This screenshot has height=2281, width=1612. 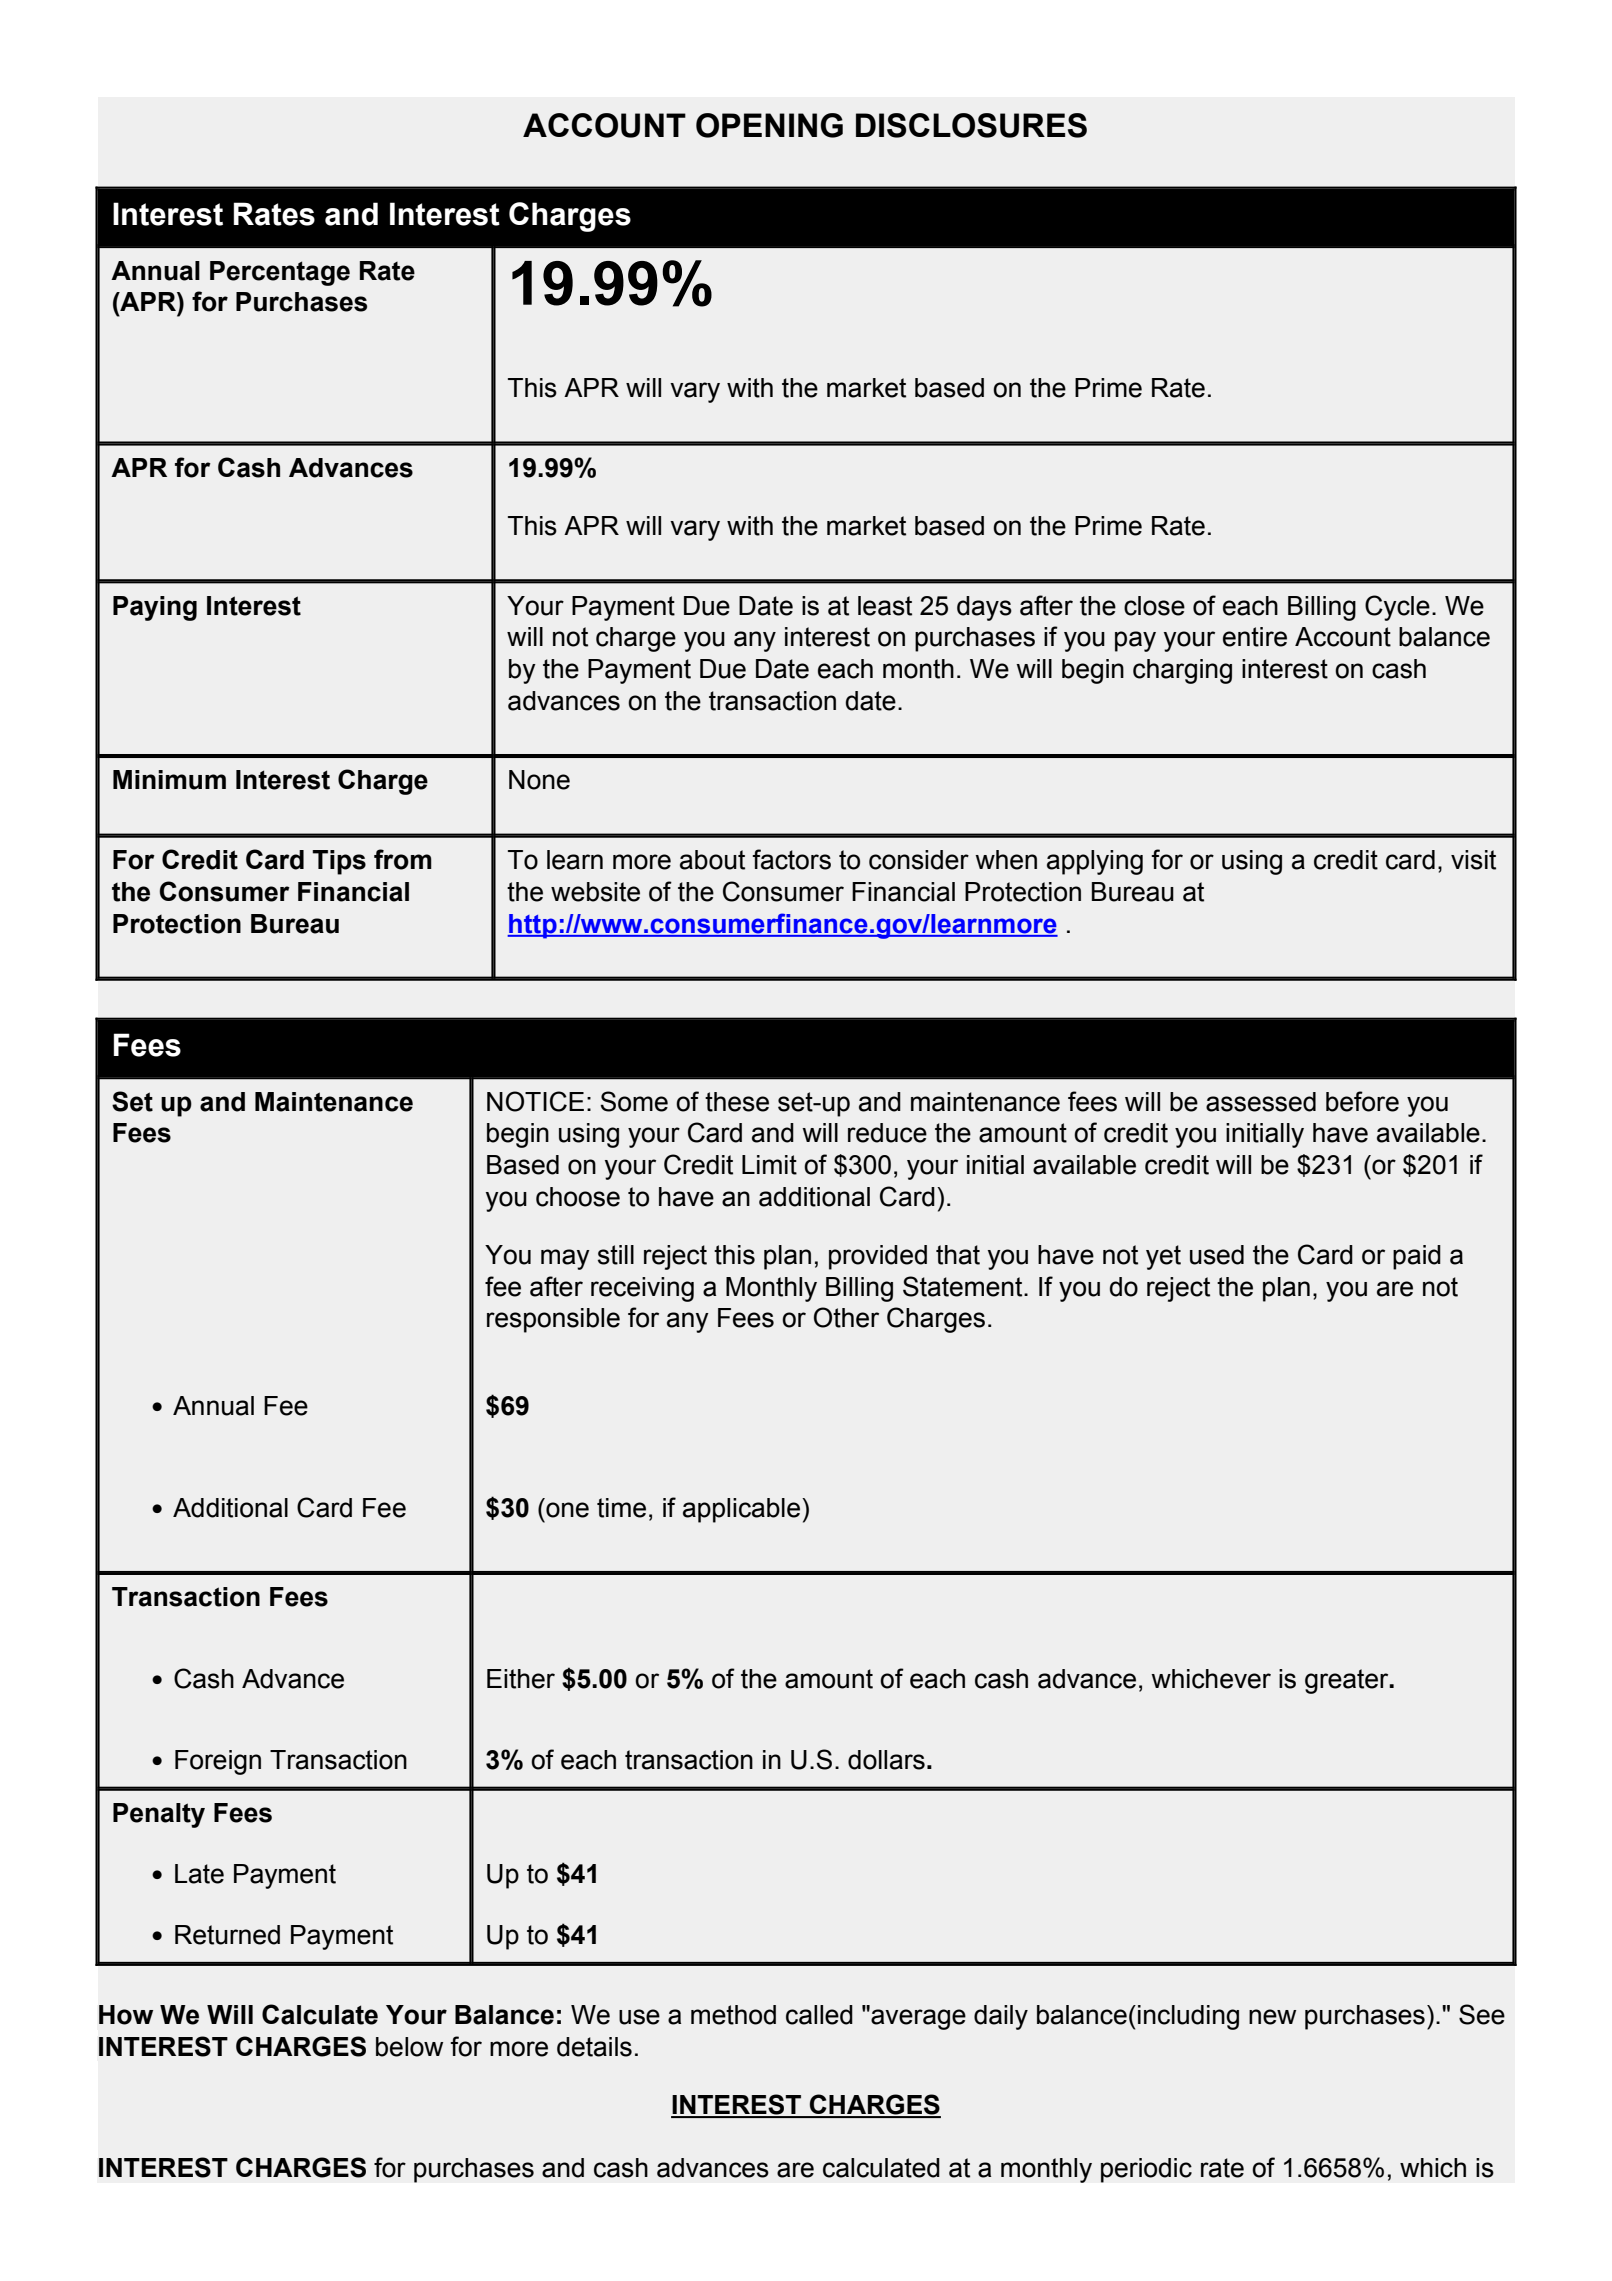 I want to click on DISCLOSURES, so click(x=971, y=125).
